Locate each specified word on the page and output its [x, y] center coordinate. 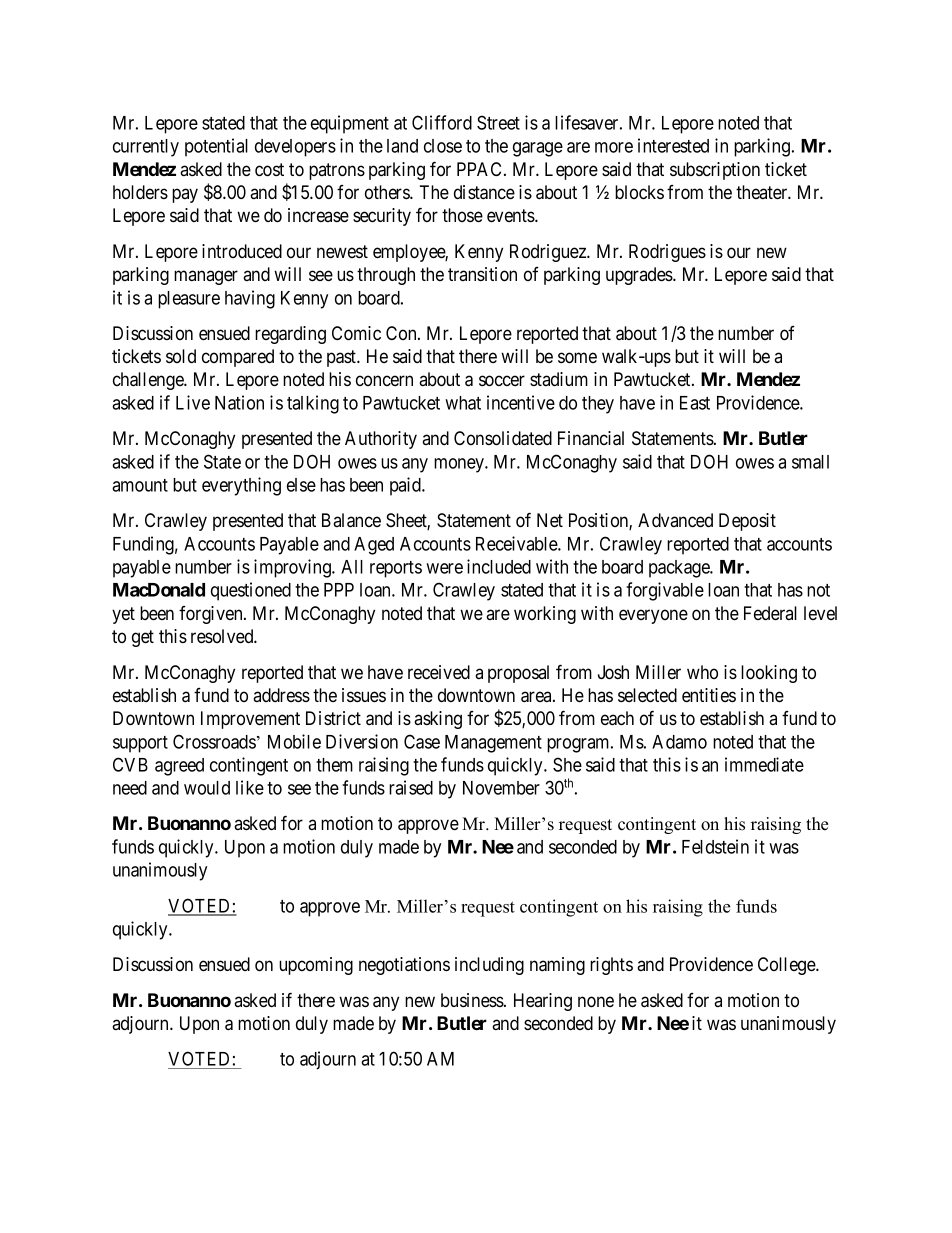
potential [216, 147]
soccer [502, 381]
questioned [251, 591]
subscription [715, 171]
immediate [764, 764]
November [501, 788]
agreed [179, 767]
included [499, 566]
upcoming [316, 966]
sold [181, 356]
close [443, 146]
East [695, 403]
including [489, 966]
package [680, 569]
